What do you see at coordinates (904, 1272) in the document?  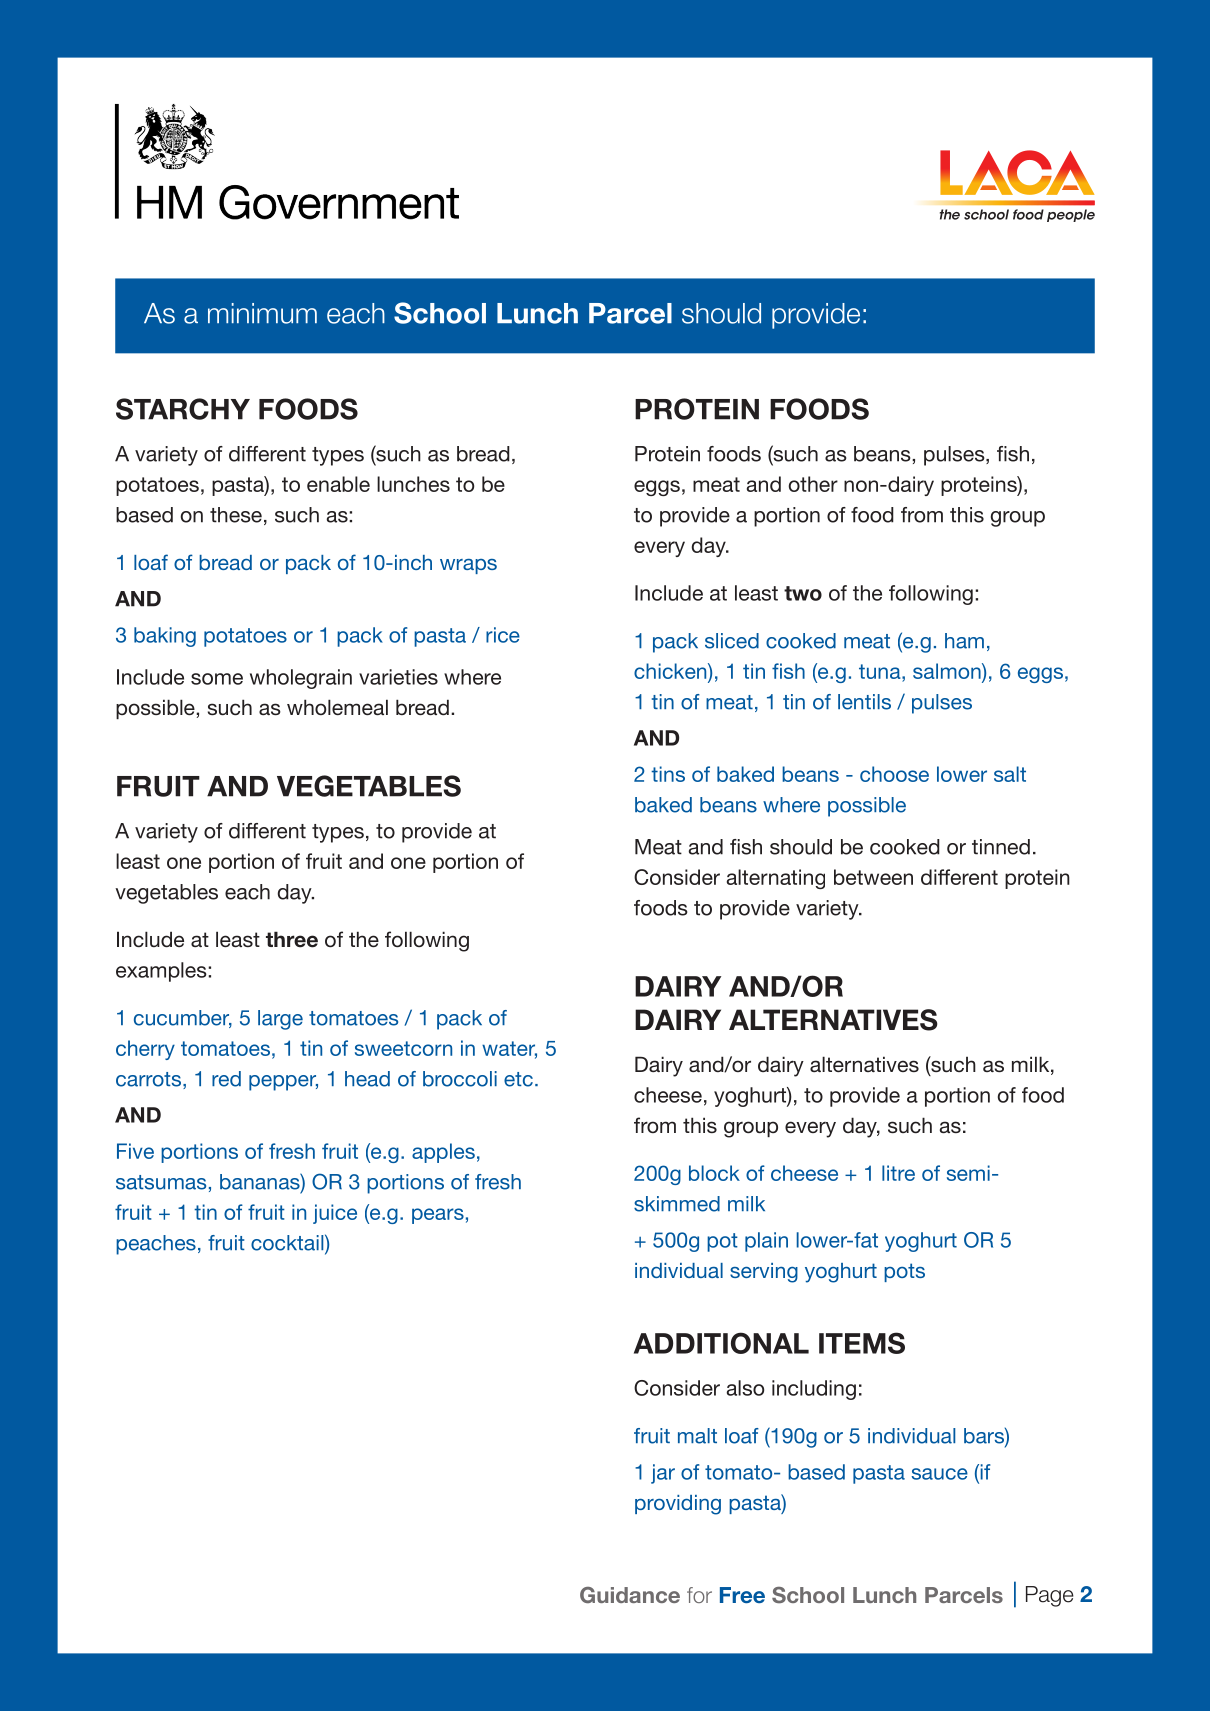 I see `pots` at bounding box center [904, 1272].
